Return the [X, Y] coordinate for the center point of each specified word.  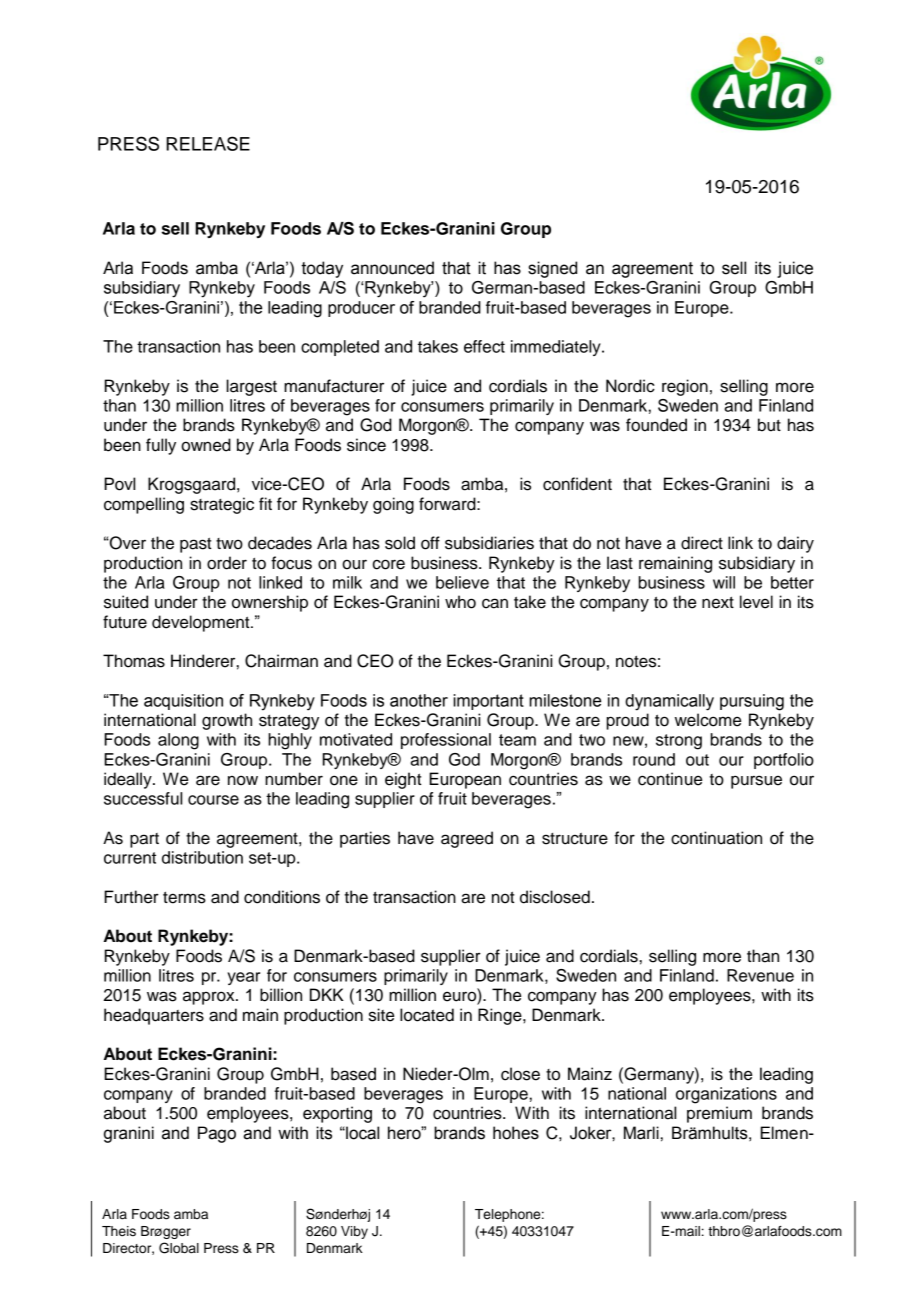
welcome [708, 720]
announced [392, 268]
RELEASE [208, 143]
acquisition [183, 702]
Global [179, 1248]
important [488, 702]
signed [552, 269]
